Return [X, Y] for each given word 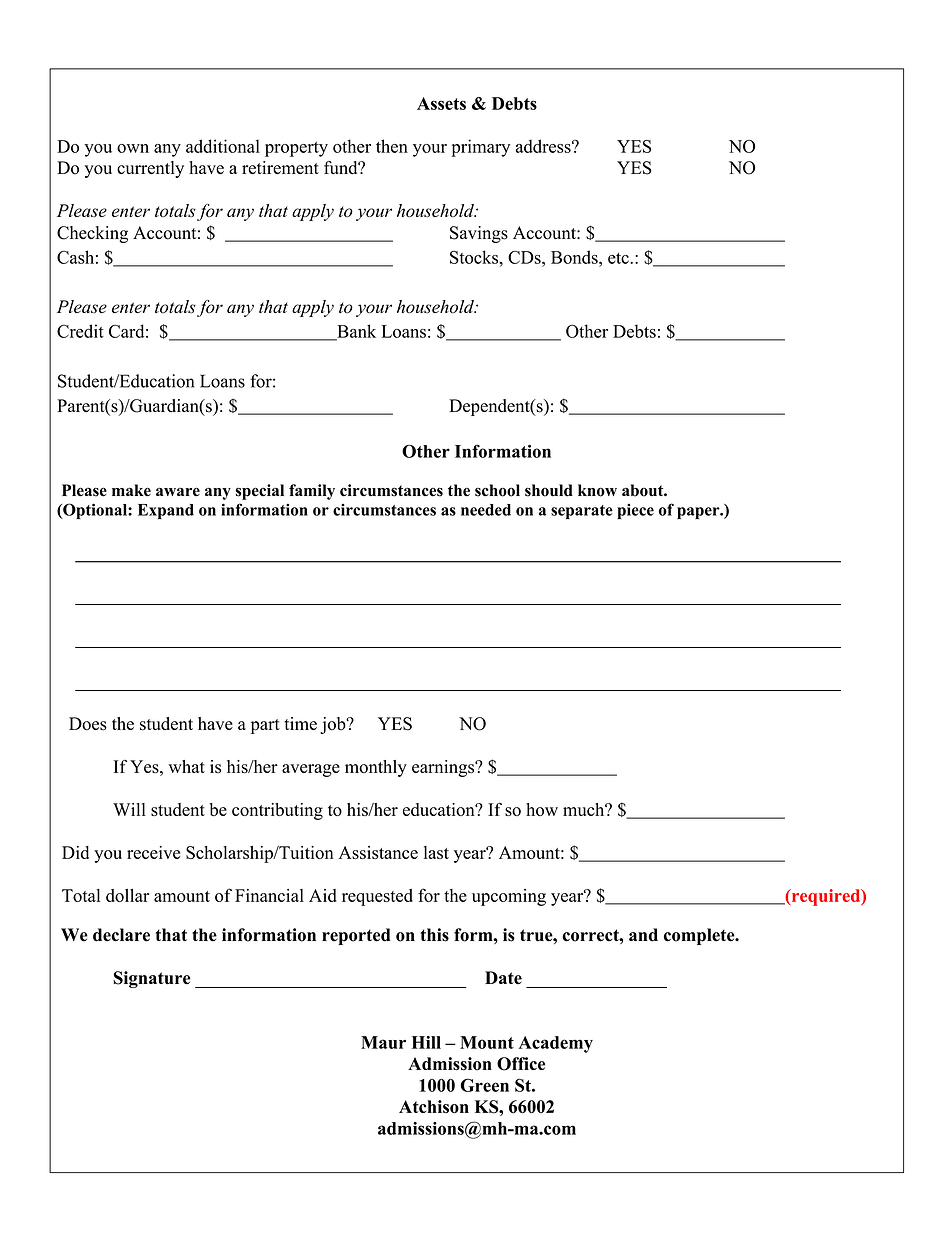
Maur [383, 1042]
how [542, 809]
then [392, 146]
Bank [355, 332]
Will [129, 809]
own [133, 148]
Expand [166, 511]
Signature [152, 979]
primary [480, 148]
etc [619, 258]
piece [635, 511]
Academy [556, 1044]
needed [486, 510]
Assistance [378, 852]
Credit [80, 331]
